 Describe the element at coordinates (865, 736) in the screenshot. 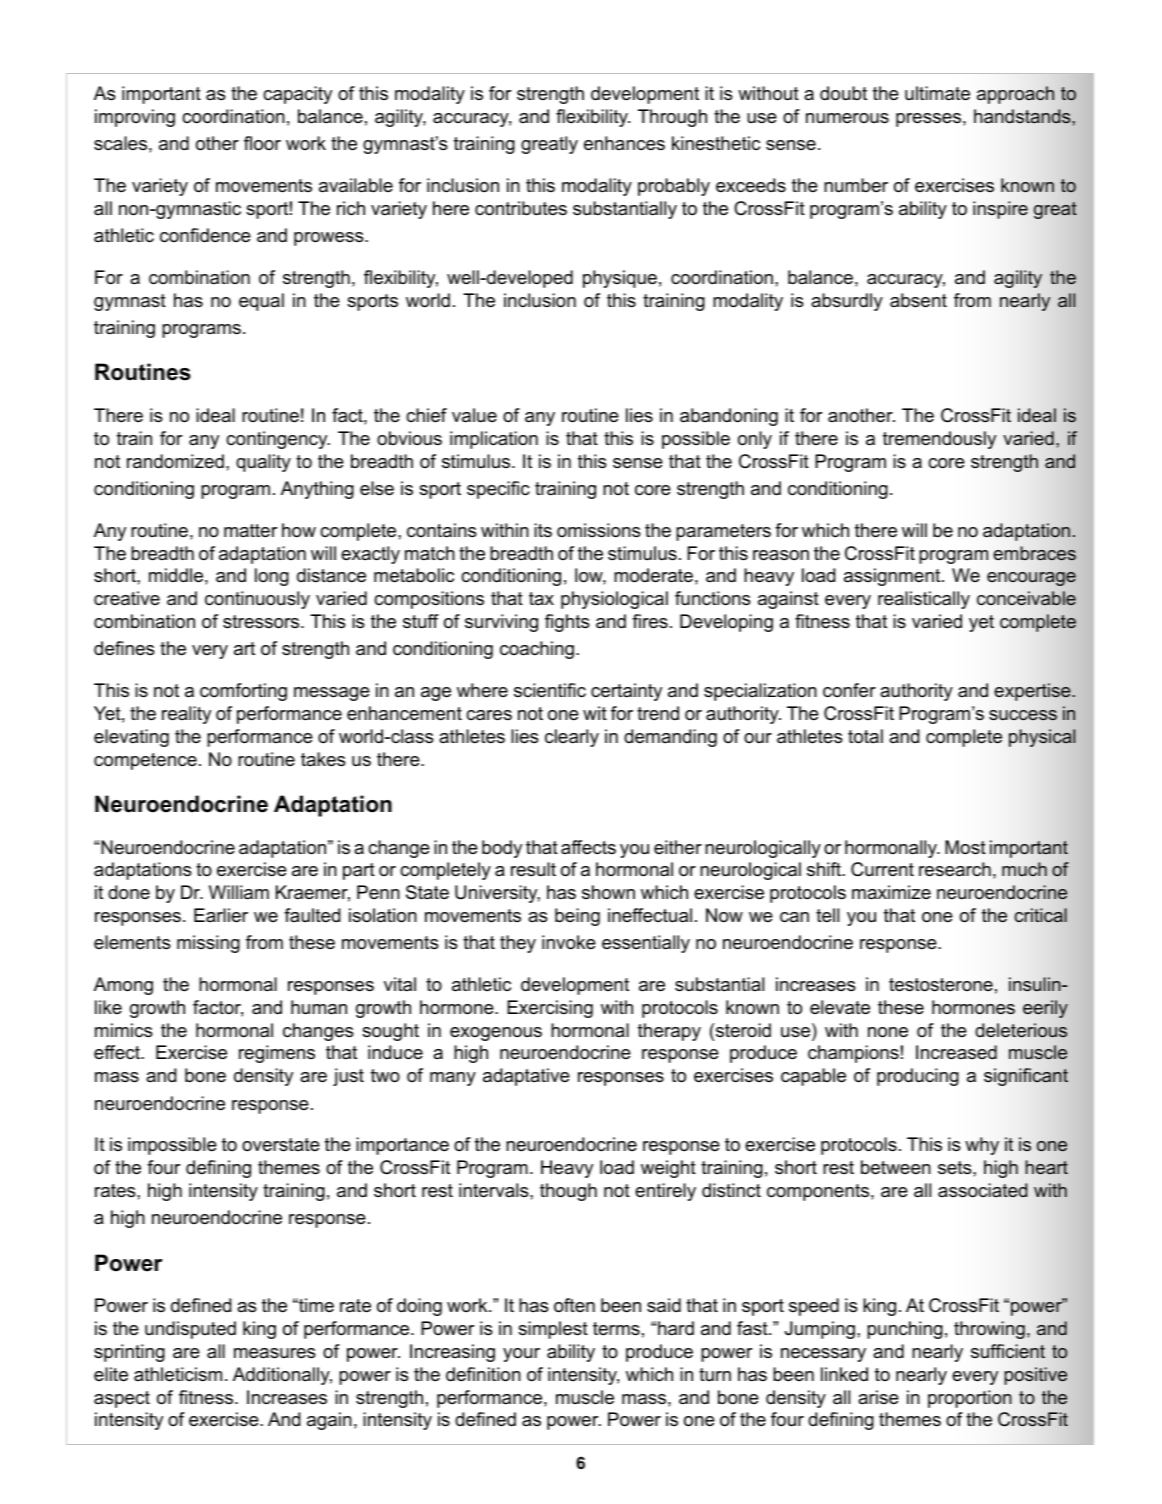

I see `total` at that location.
